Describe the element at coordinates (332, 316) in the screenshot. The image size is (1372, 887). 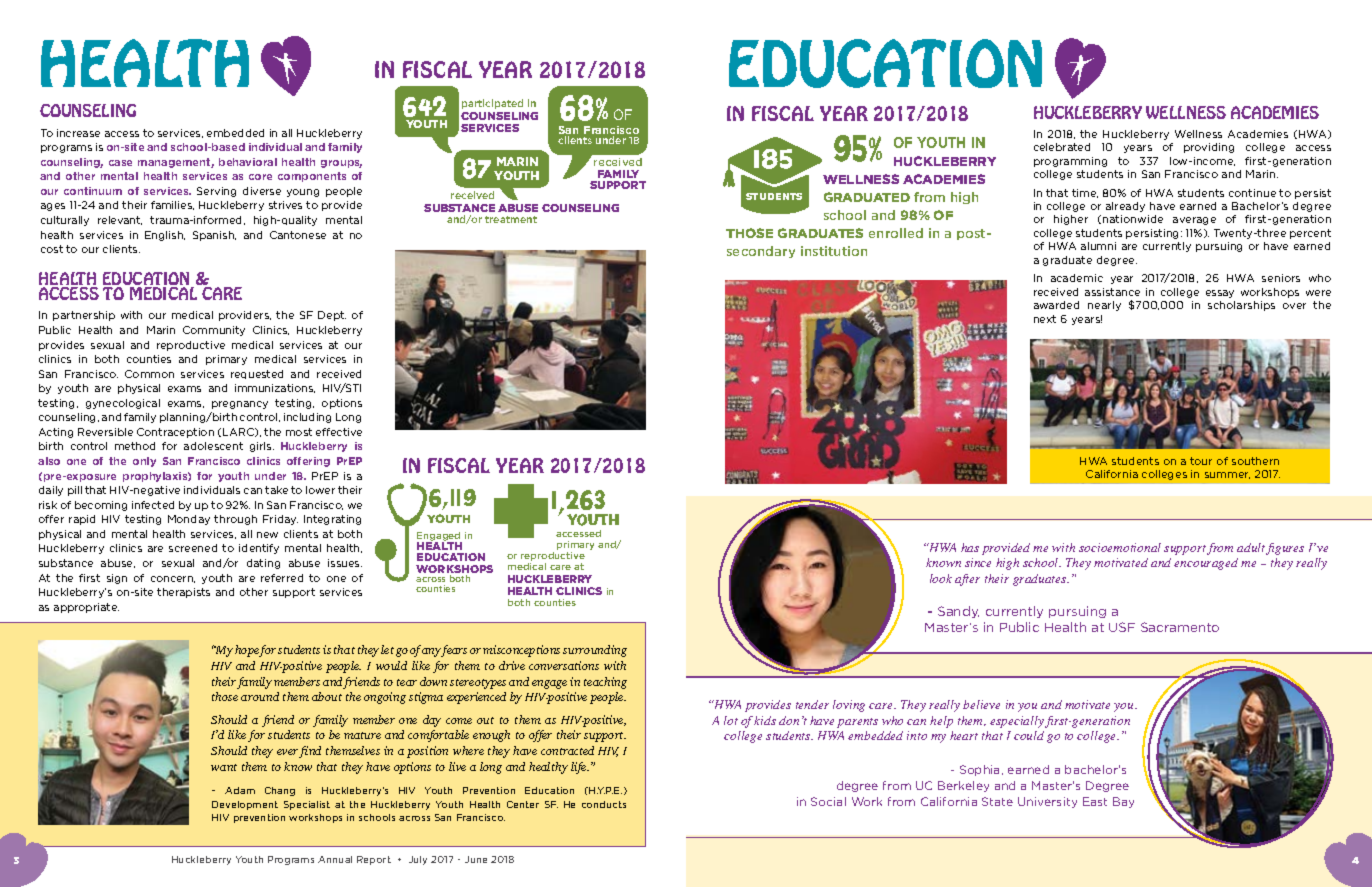
I see `Dept` at that location.
